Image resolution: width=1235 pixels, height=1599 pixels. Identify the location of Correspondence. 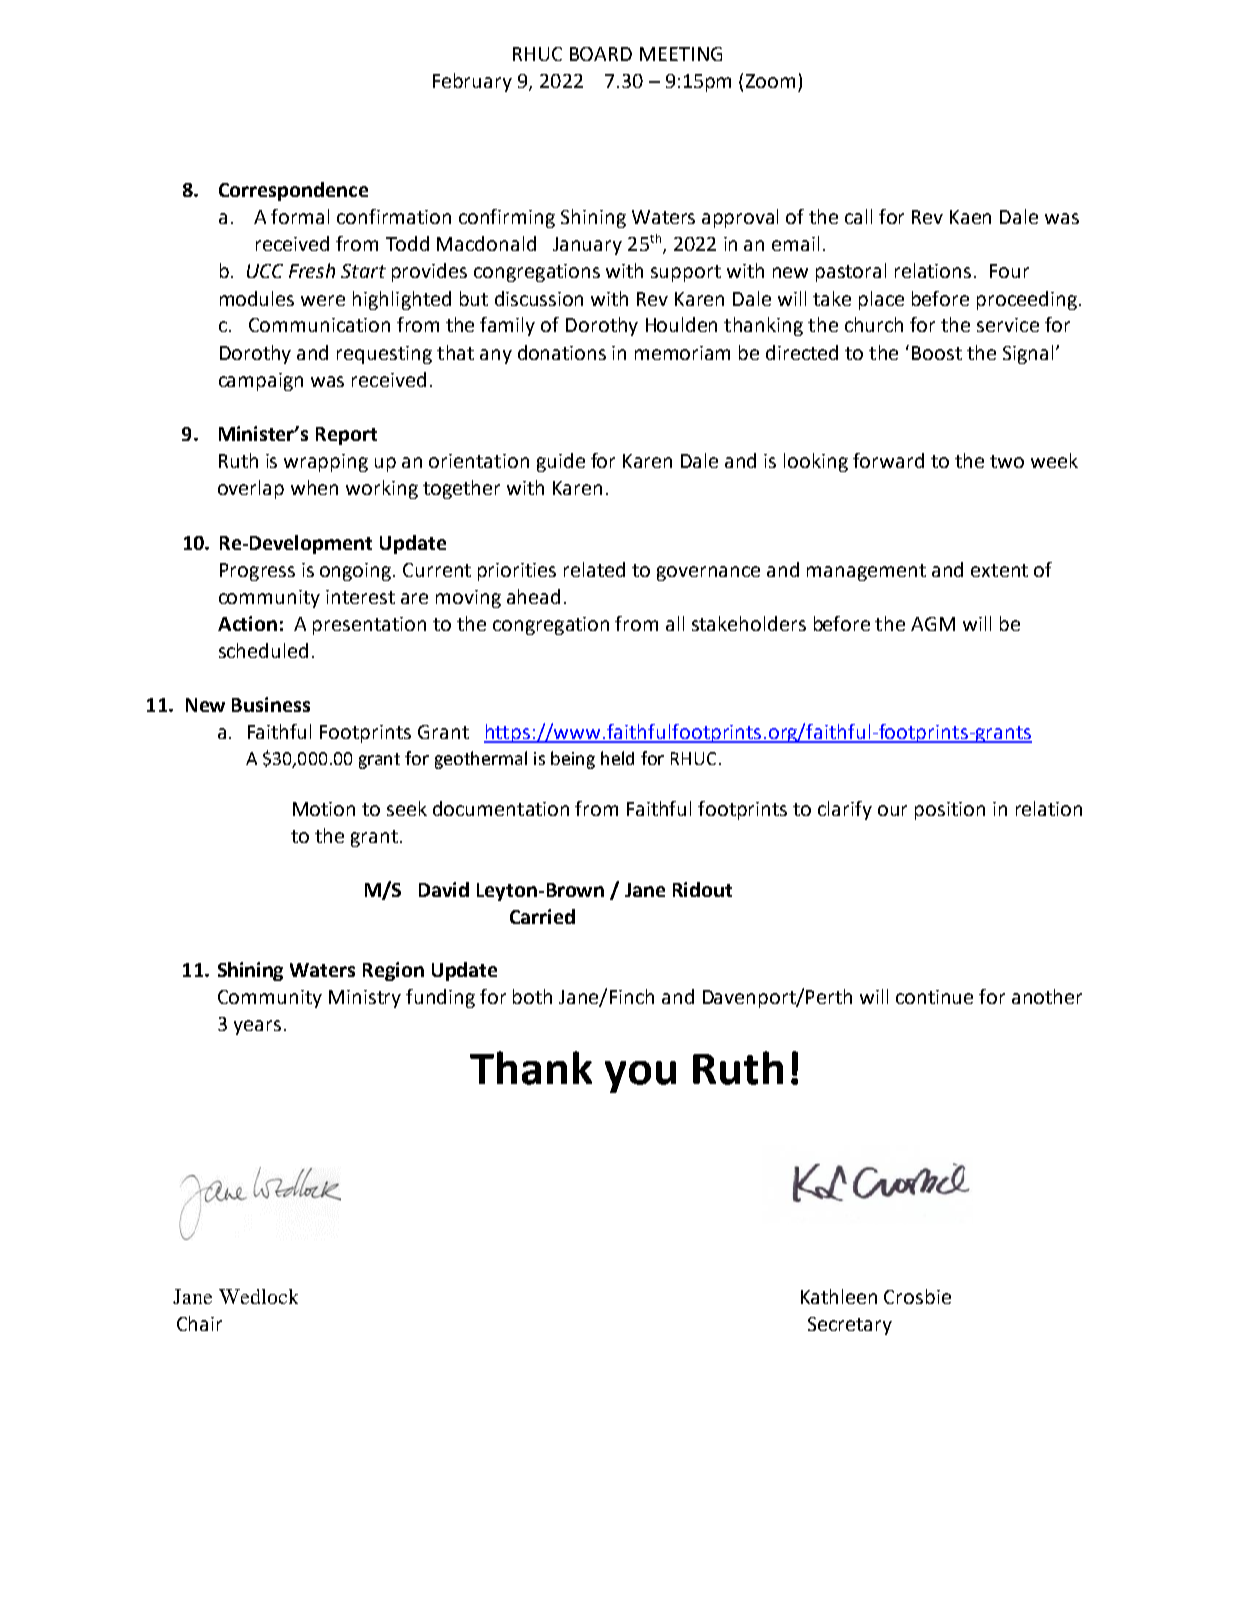
(293, 191).
